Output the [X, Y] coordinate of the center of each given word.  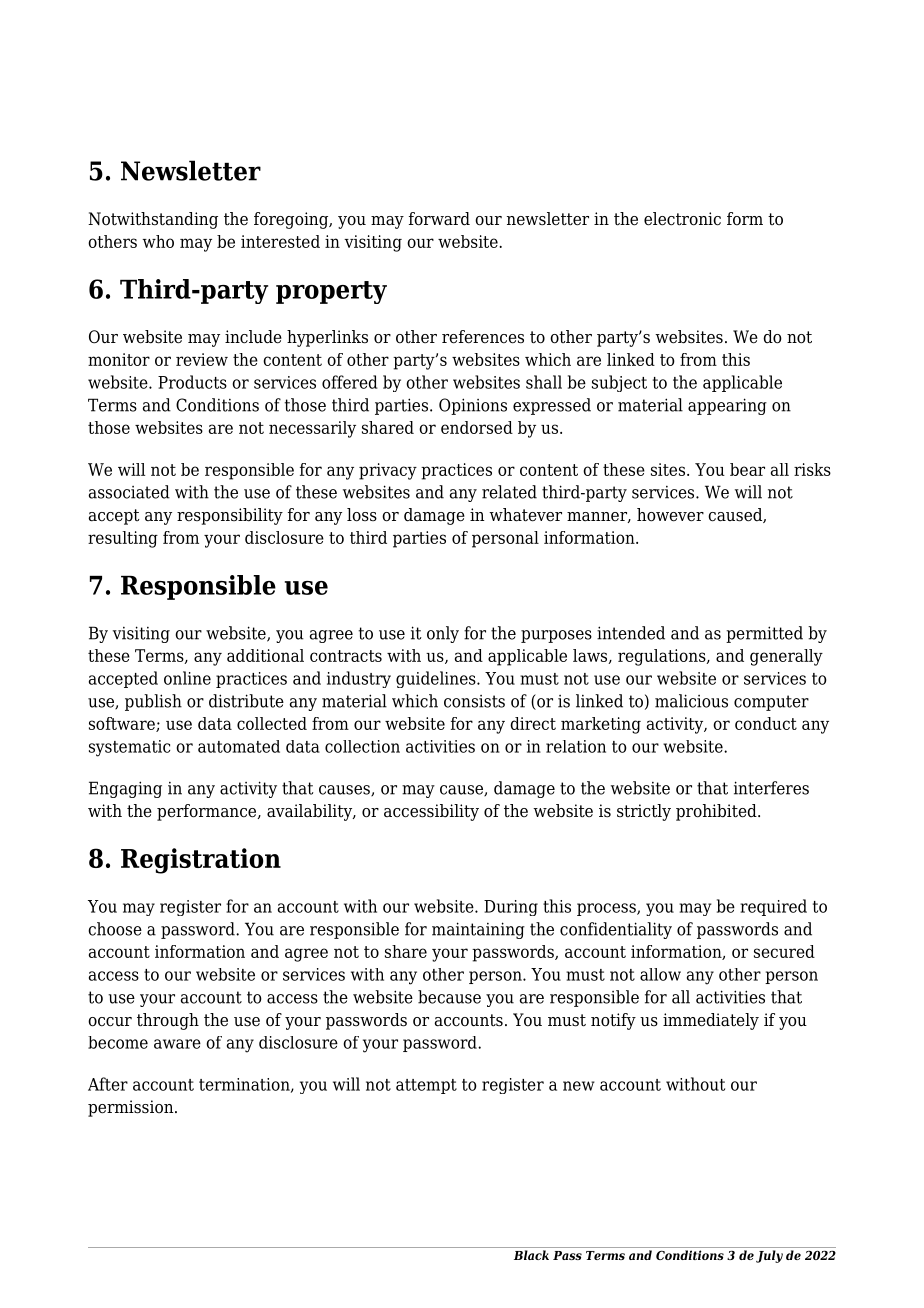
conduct [766, 723]
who [158, 241]
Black [531, 1255]
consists [474, 701]
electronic [682, 219]
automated [239, 746]
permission [132, 1108]
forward [439, 219]
